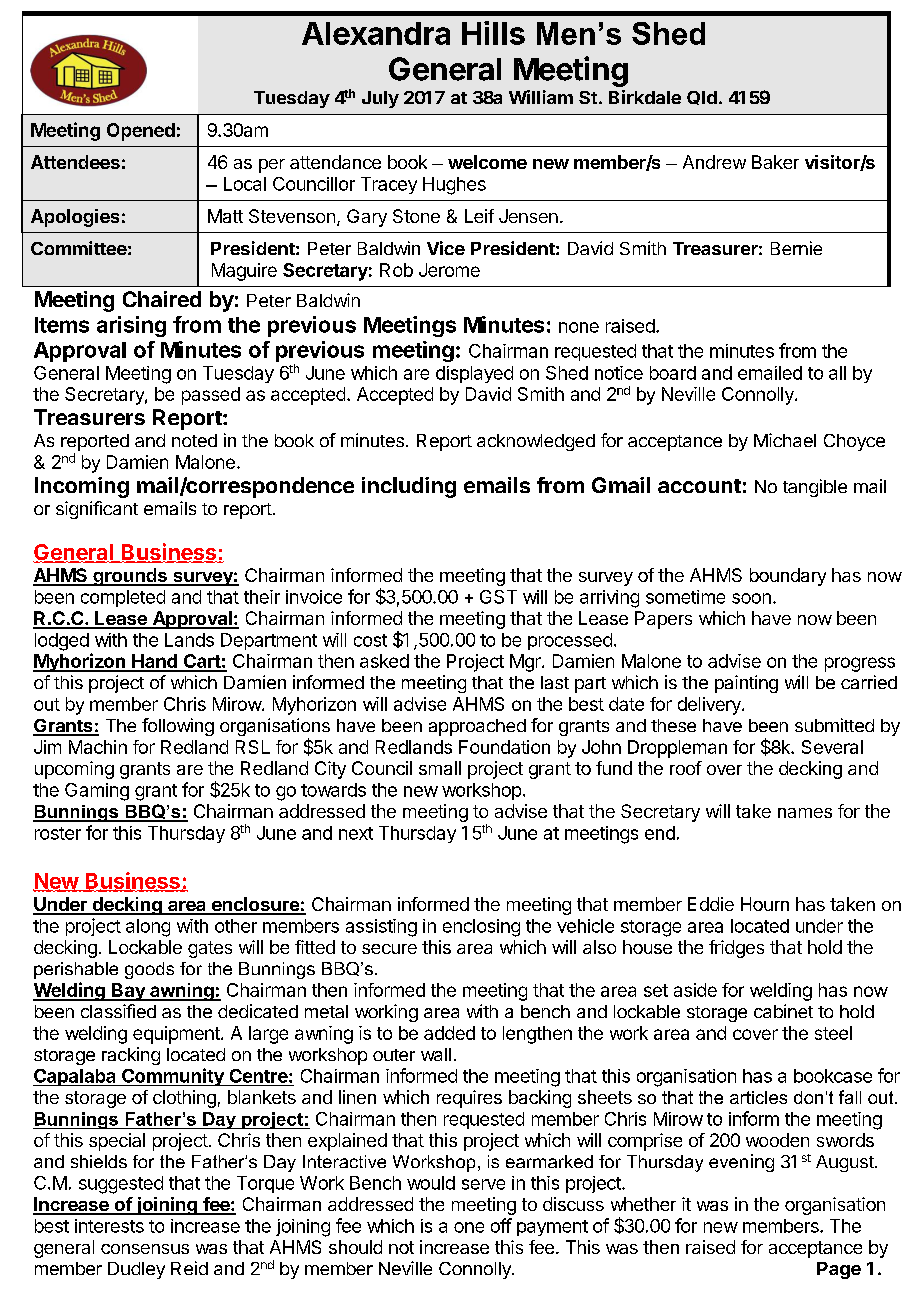 Image resolution: width=924 pixels, height=1308 pixels. I want to click on Opened, so click(141, 132).
